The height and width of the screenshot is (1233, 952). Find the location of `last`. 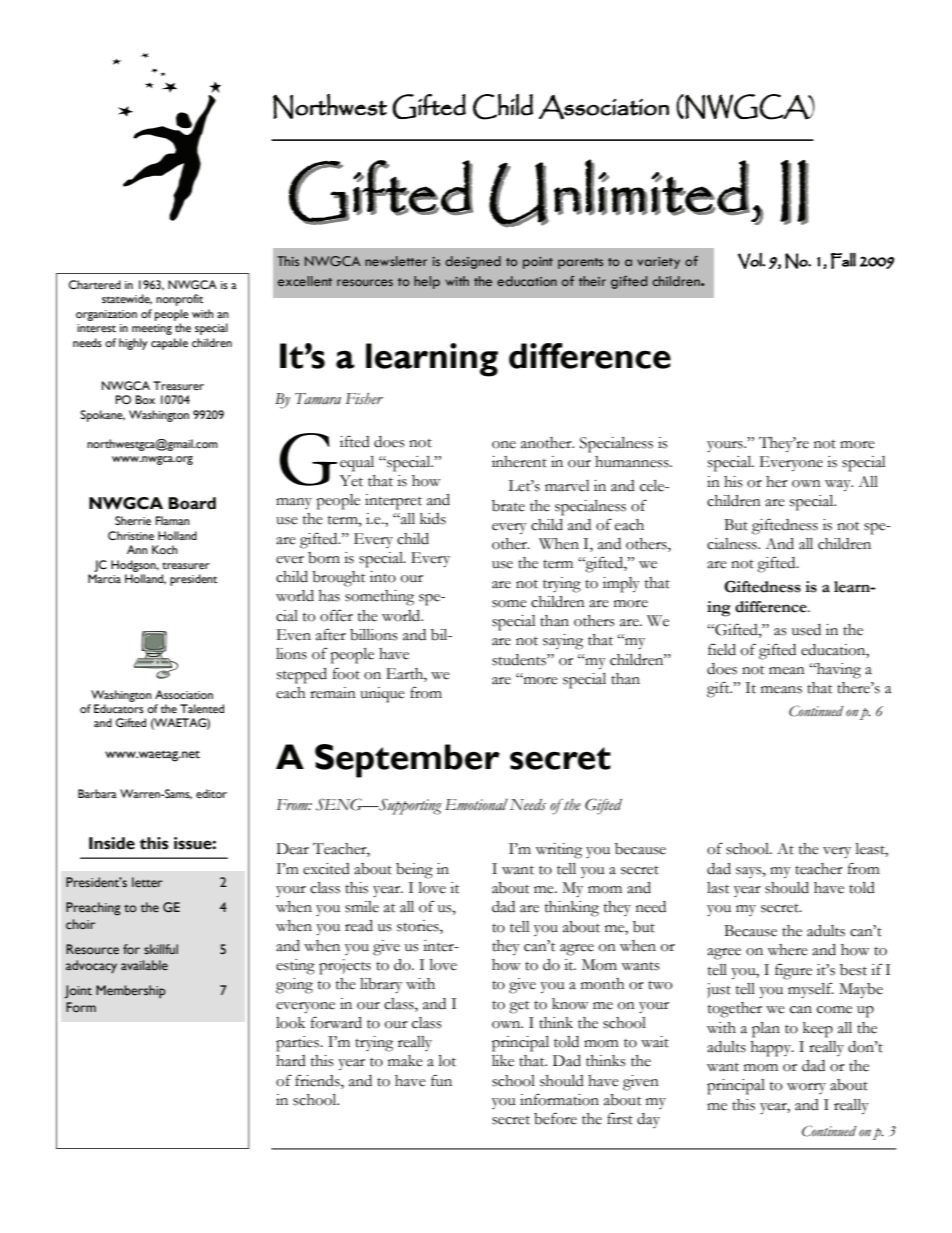

last is located at coordinates (718, 888).
